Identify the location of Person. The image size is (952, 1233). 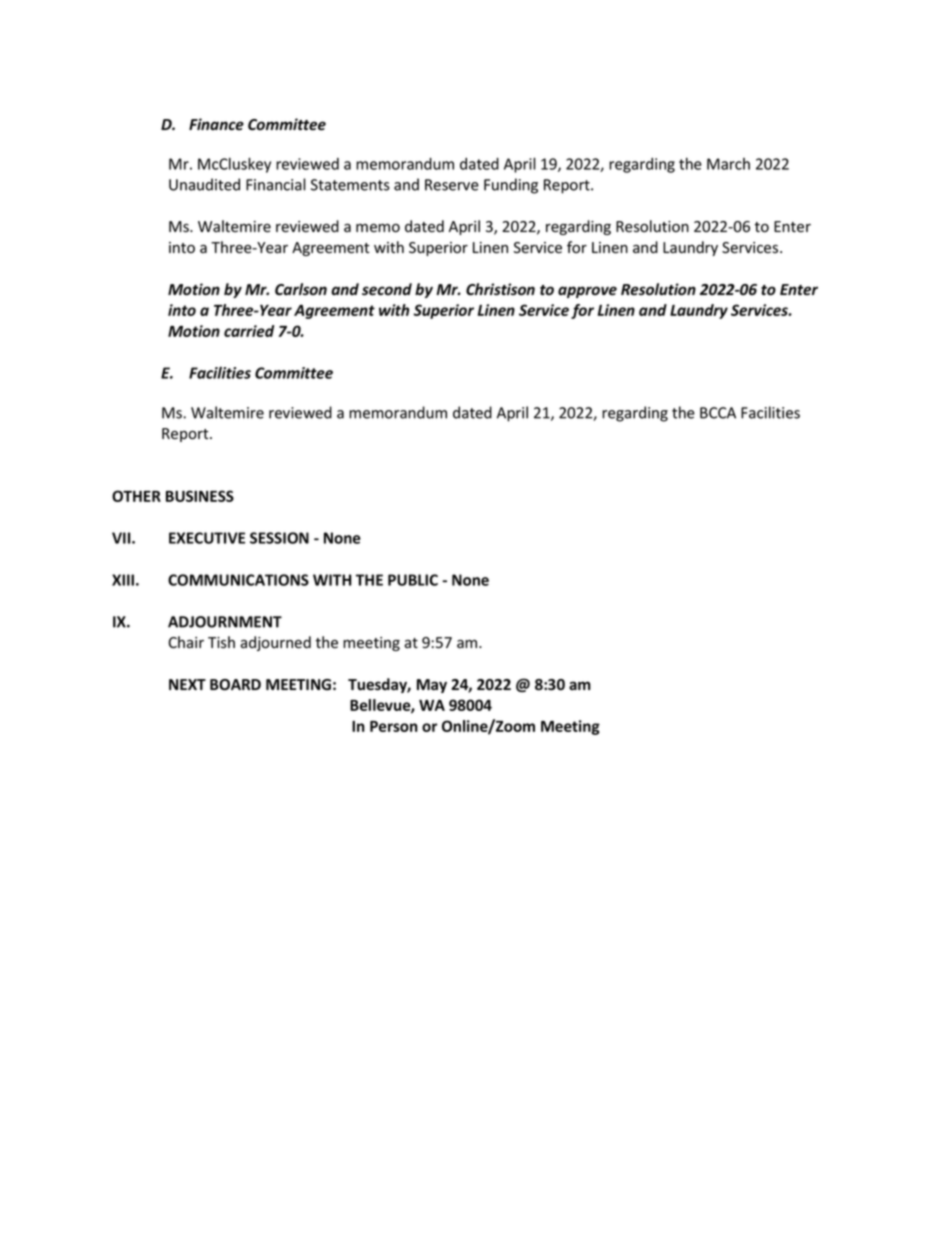
(394, 726).
